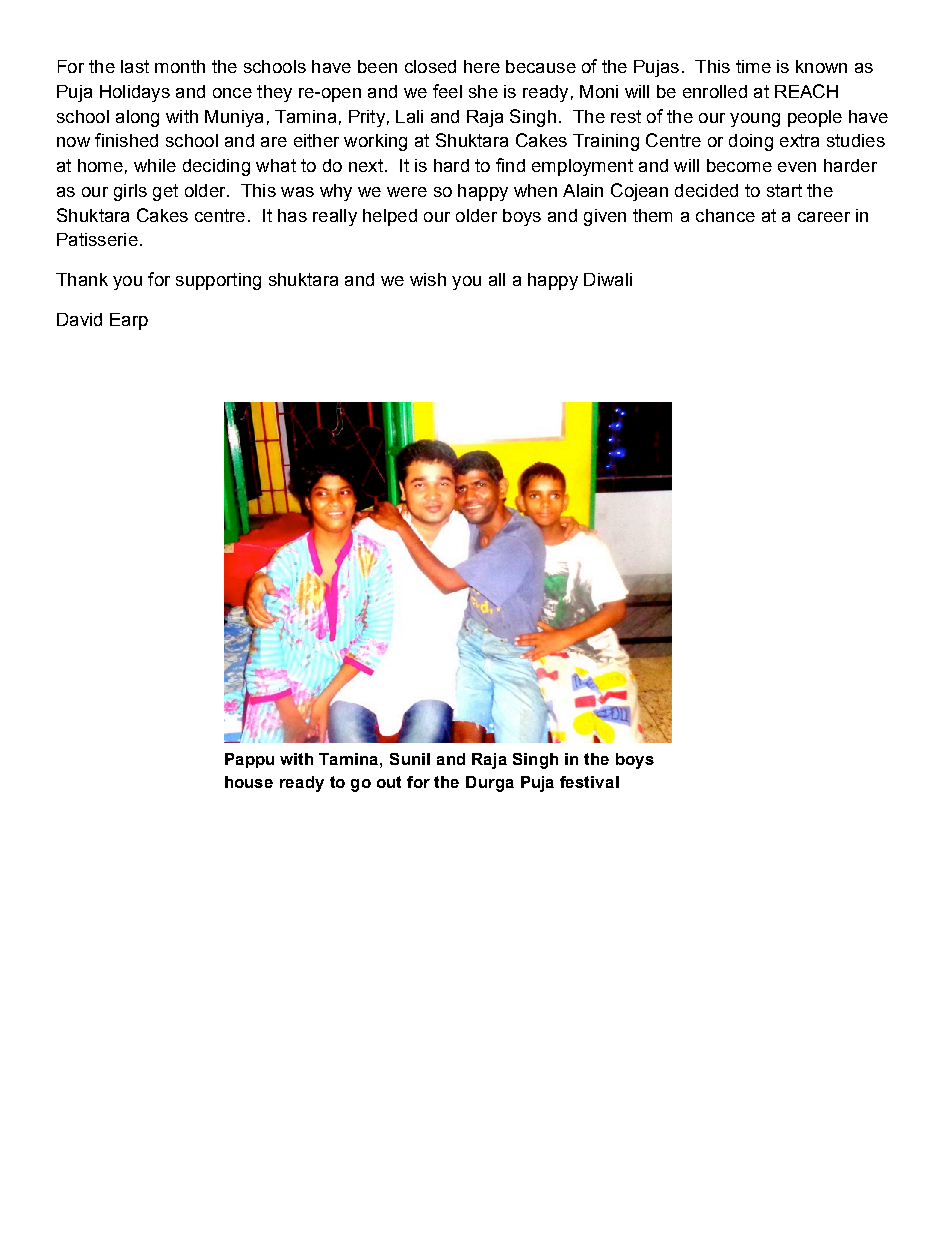  I want to click on house, so click(249, 782).
